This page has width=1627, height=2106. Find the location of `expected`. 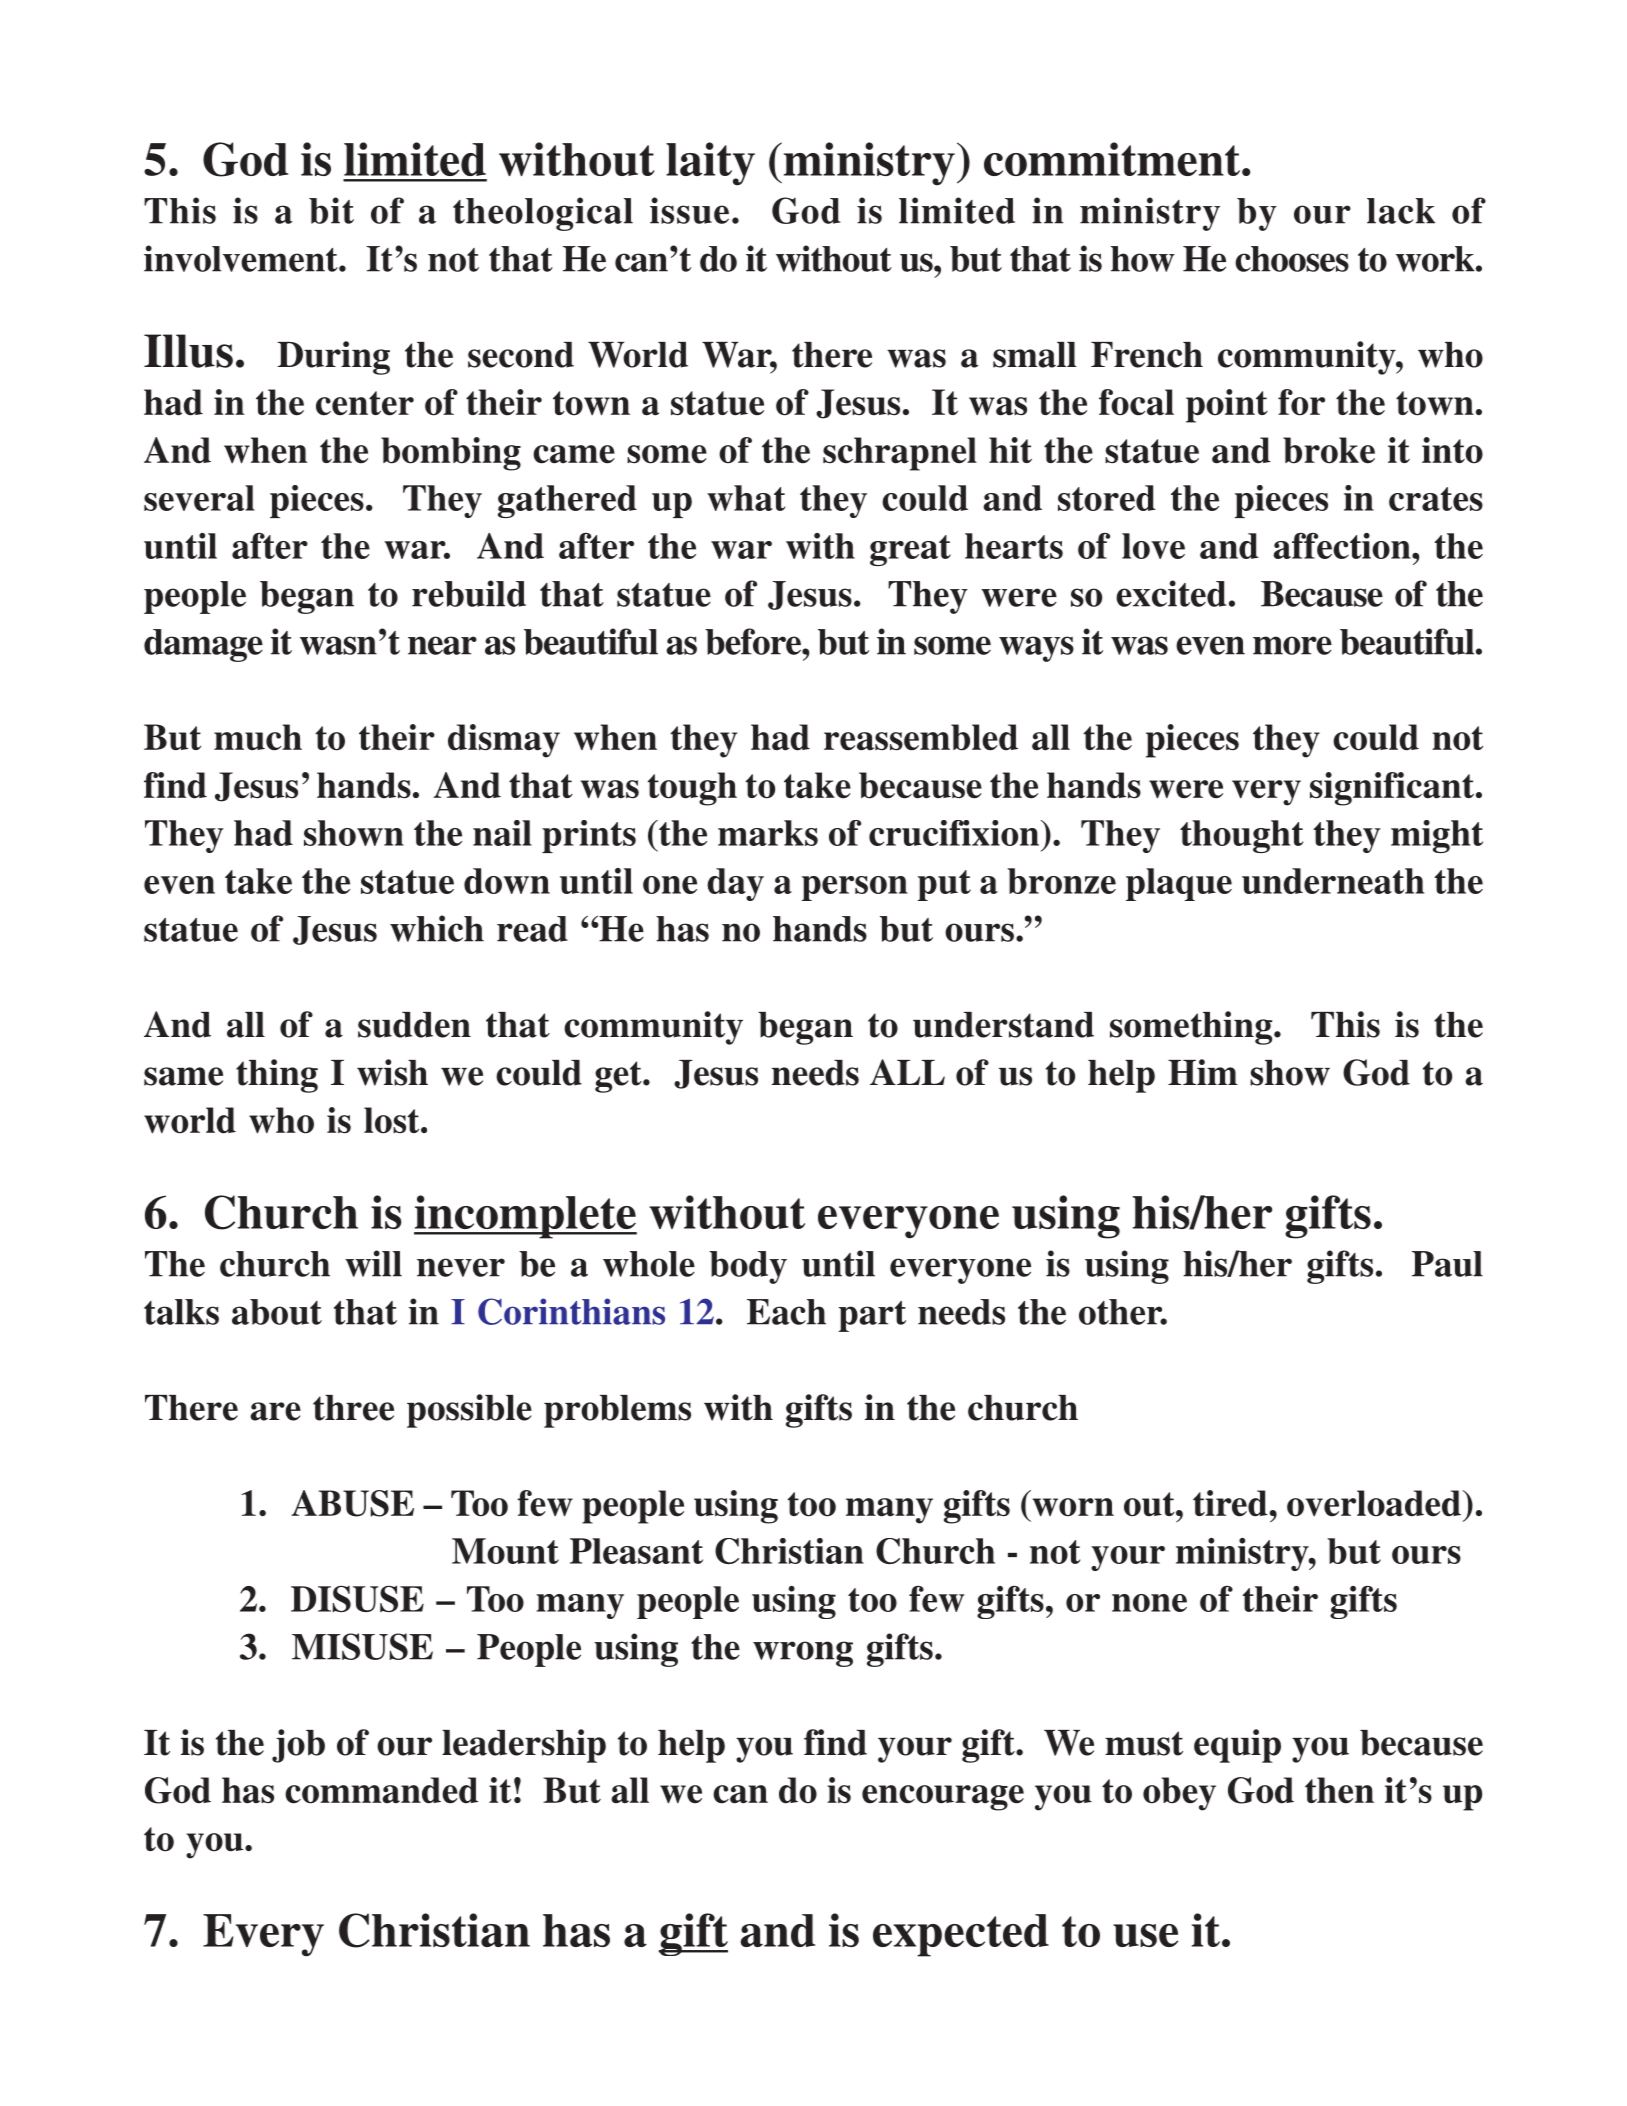

expected is located at coordinates (961, 1935).
